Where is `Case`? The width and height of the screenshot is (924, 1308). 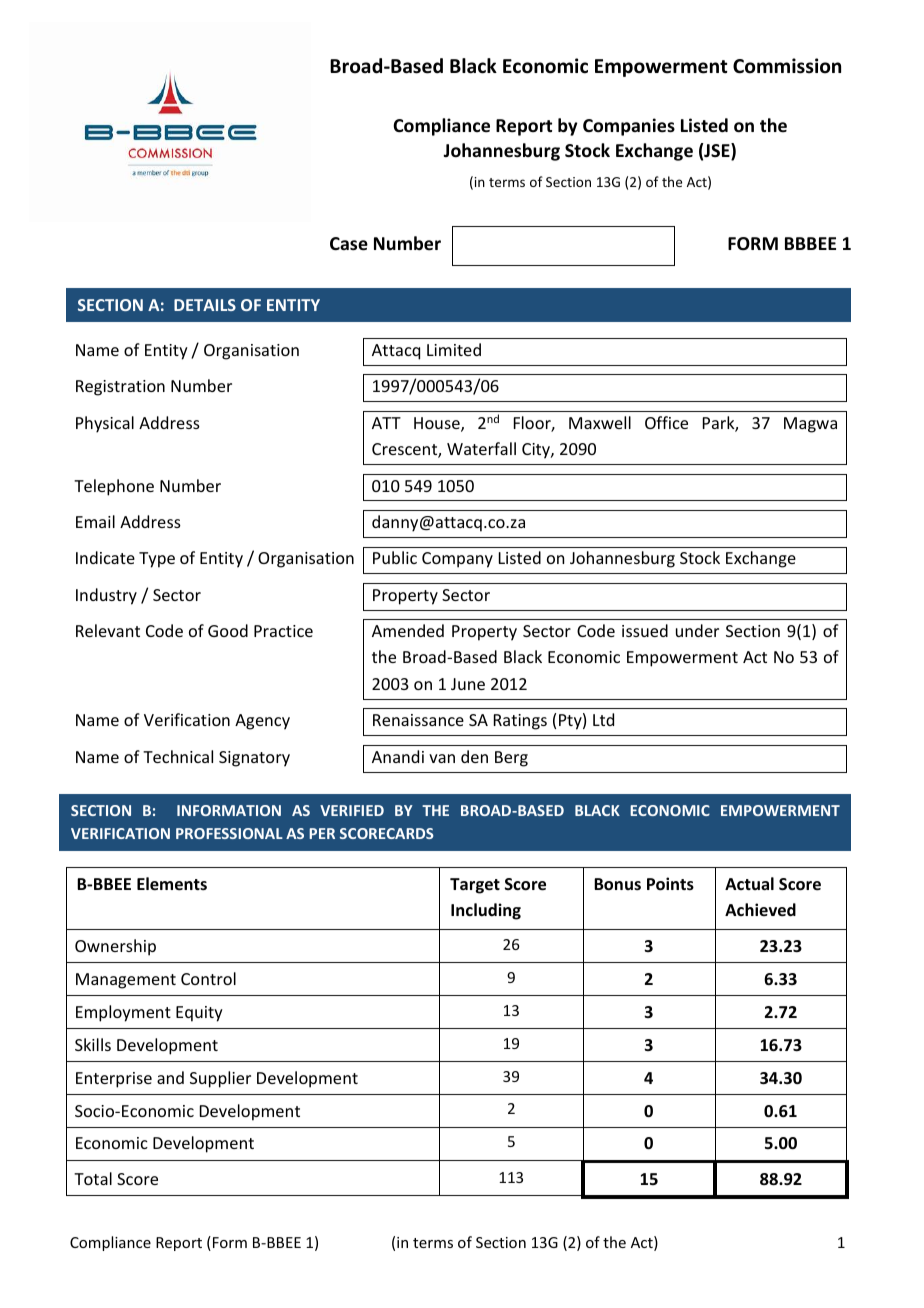 Case is located at coordinates (349, 244).
